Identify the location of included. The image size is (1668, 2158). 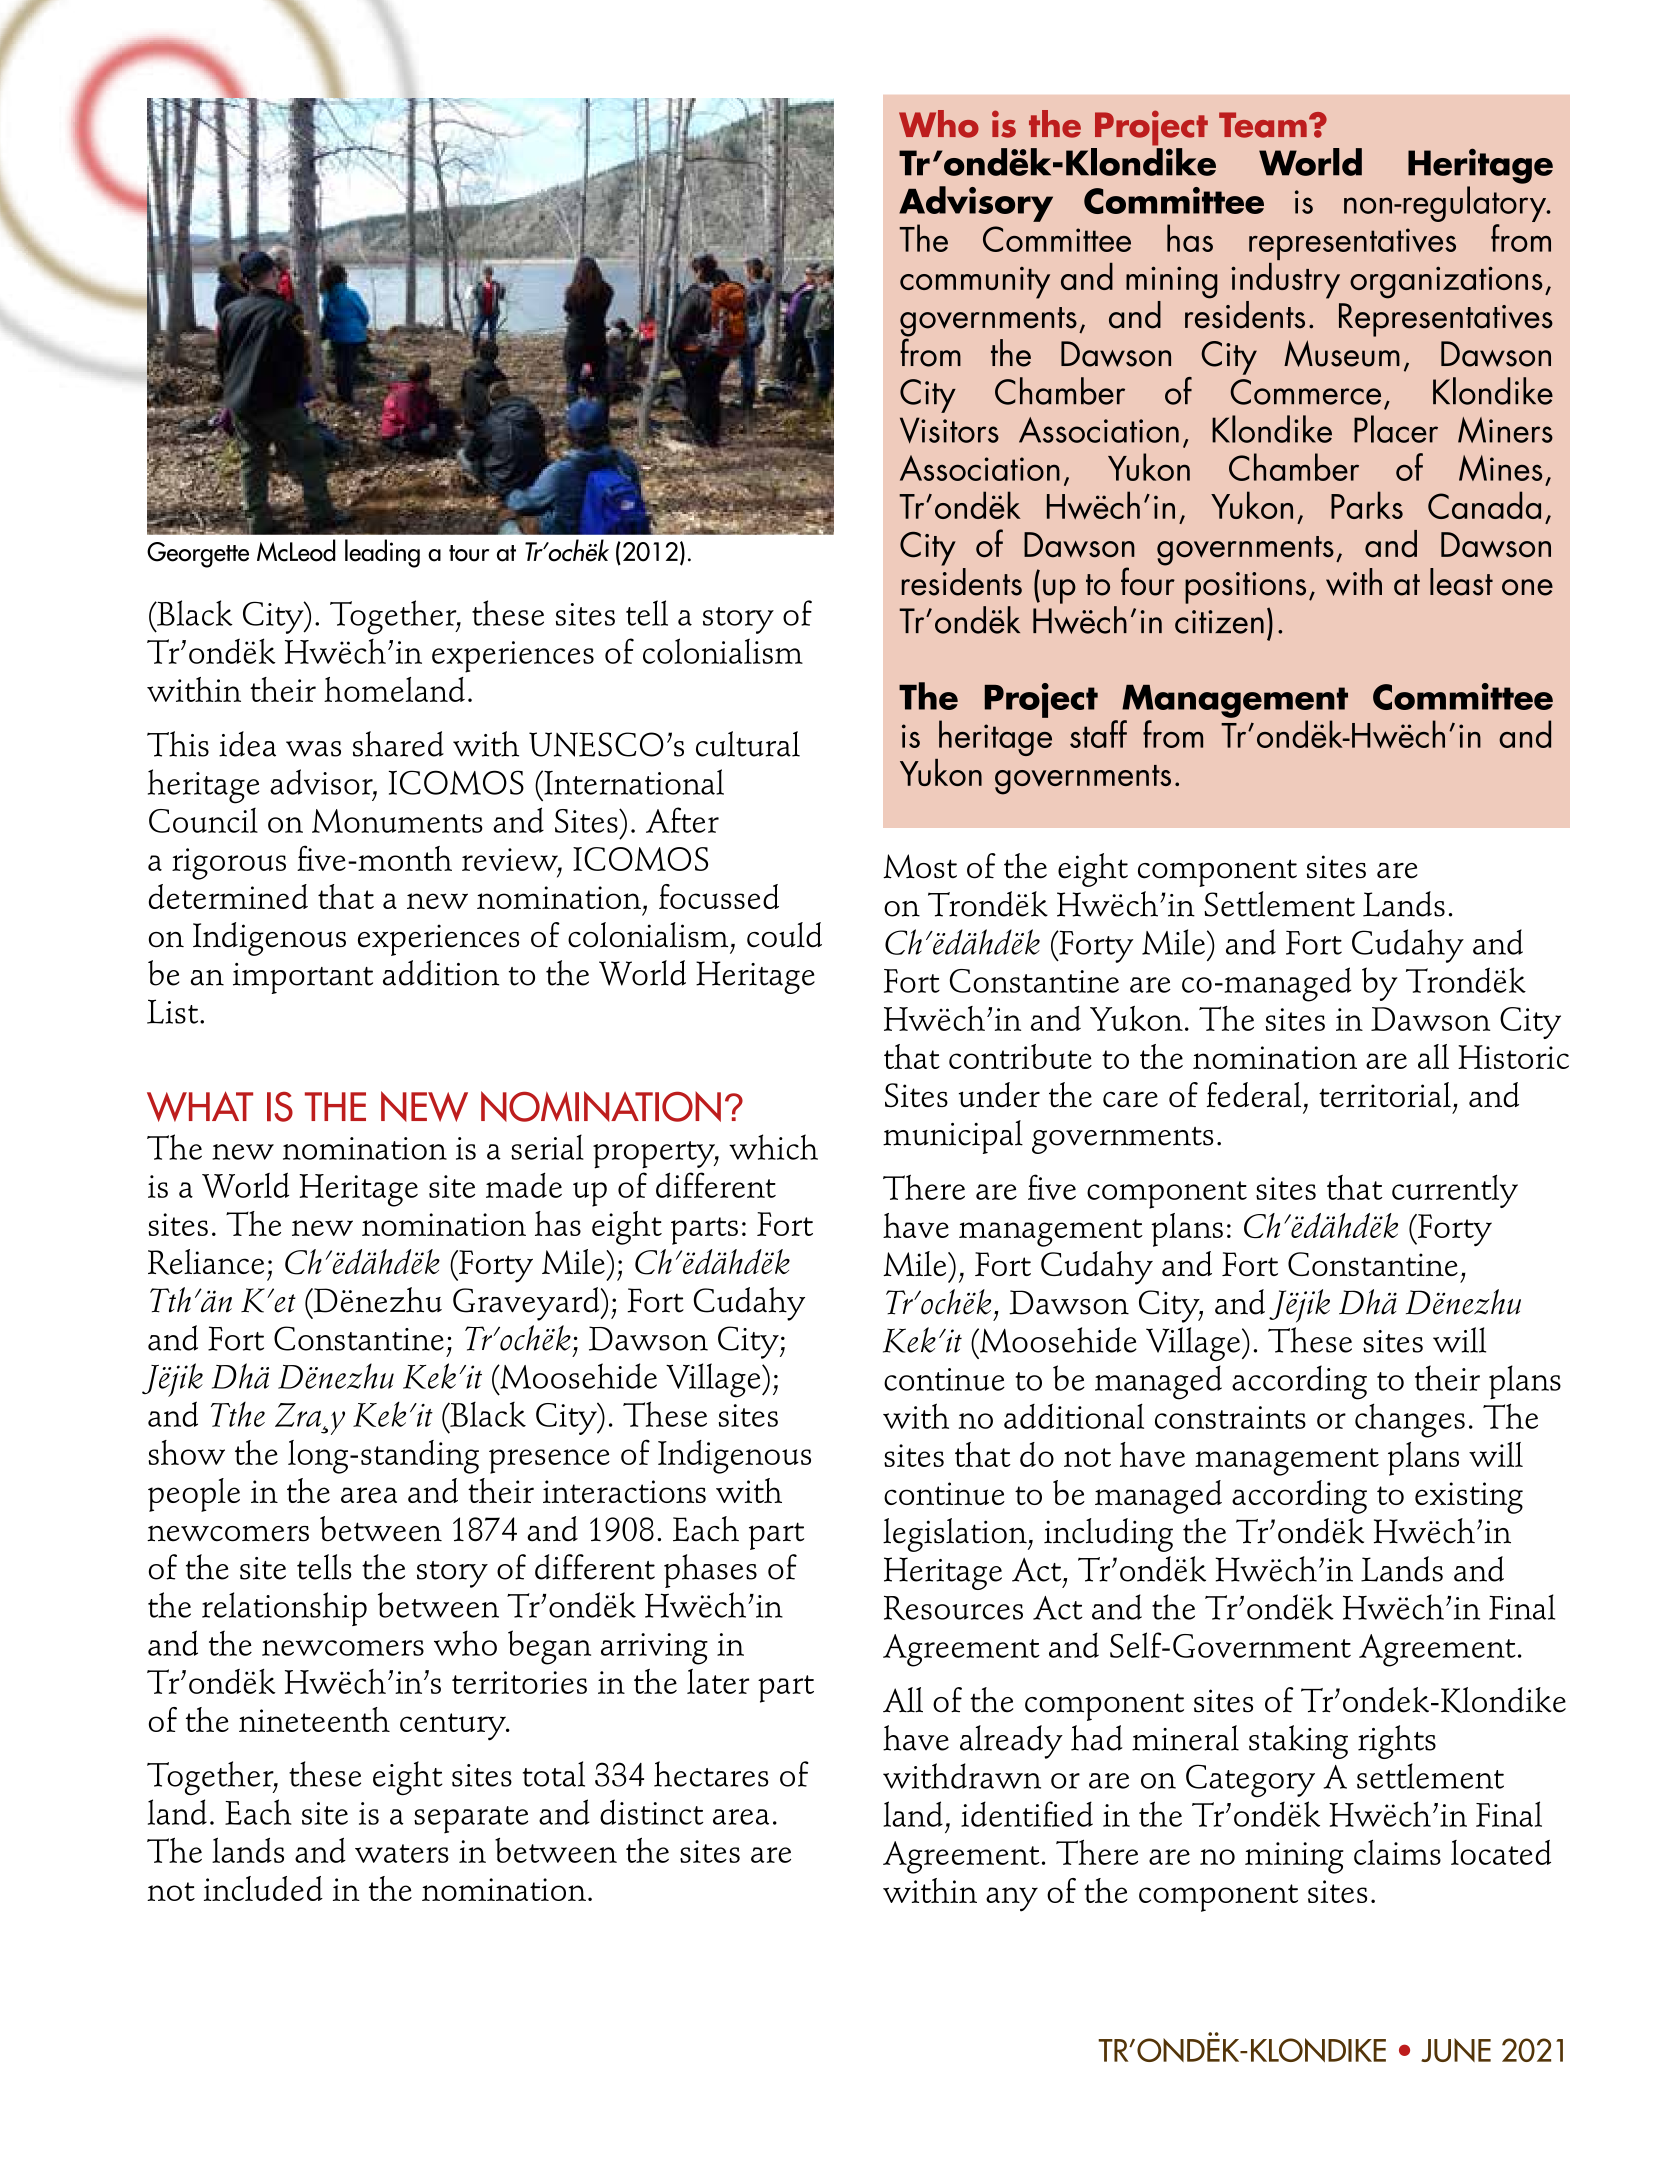
(263, 1888).
